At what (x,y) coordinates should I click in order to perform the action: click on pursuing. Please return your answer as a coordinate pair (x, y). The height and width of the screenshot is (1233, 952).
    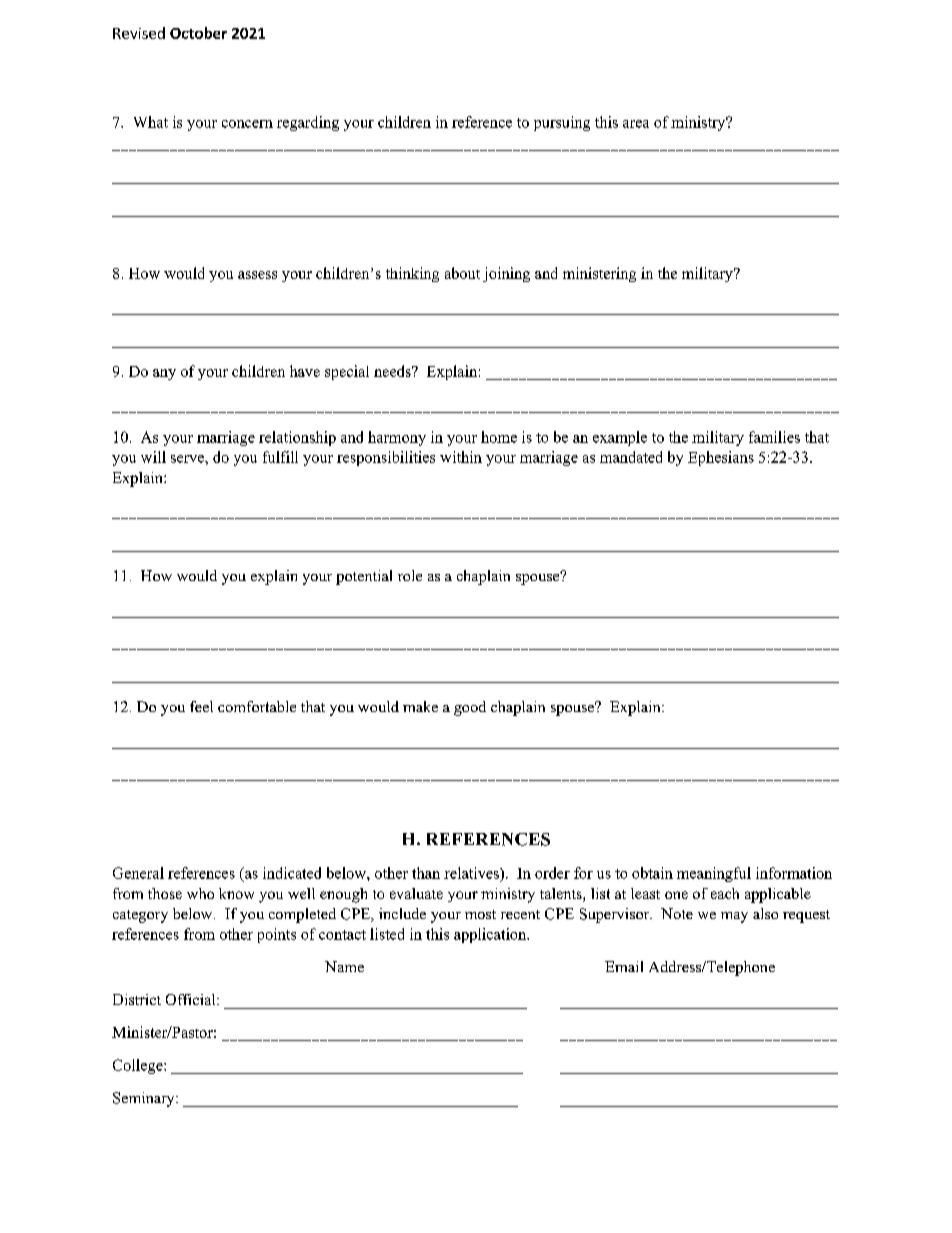
    Looking at the image, I should click on (562, 123).
